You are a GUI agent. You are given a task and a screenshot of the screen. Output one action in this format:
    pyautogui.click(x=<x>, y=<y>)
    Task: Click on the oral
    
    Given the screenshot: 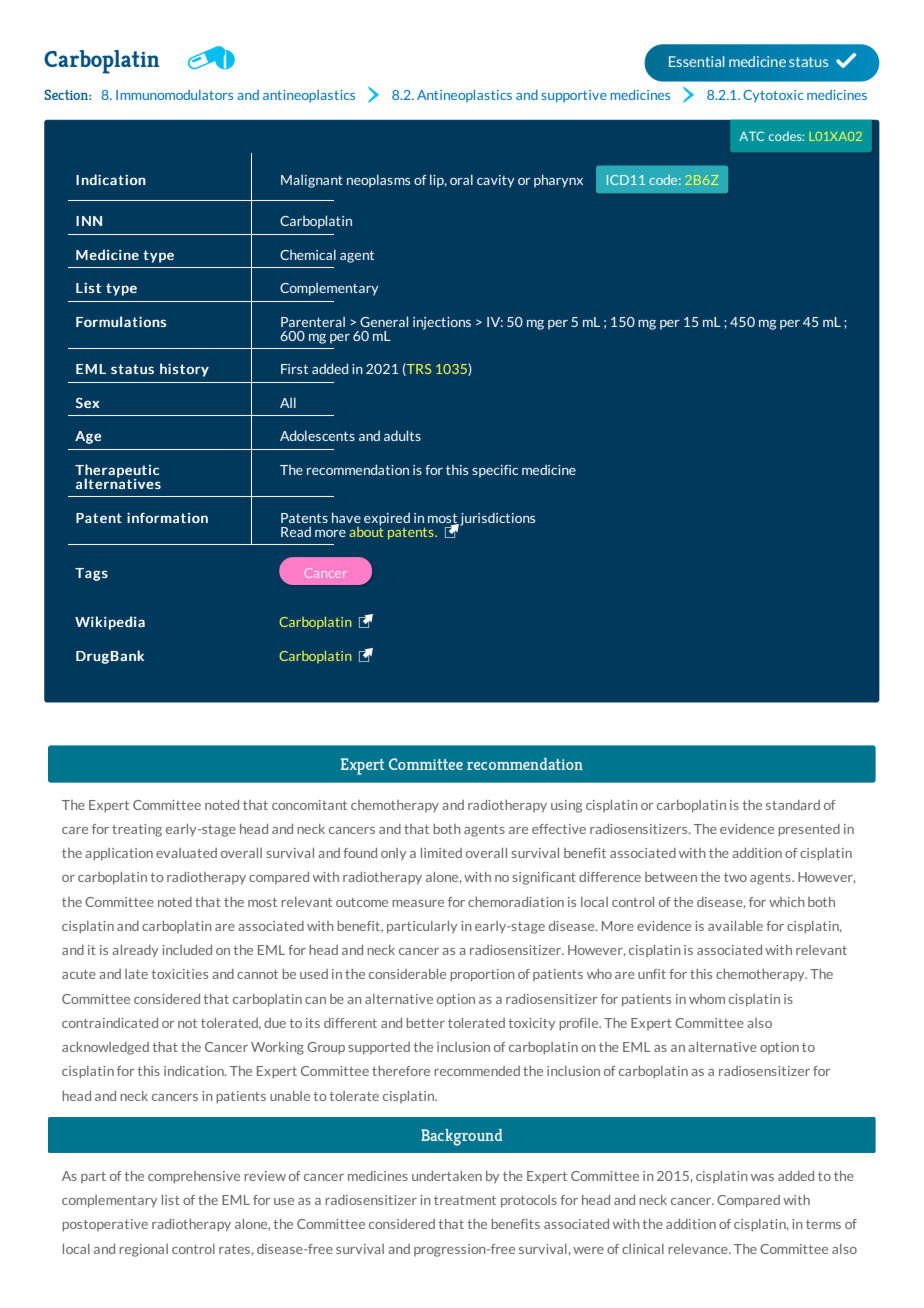 What is the action you would take?
    pyautogui.click(x=461, y=179)
